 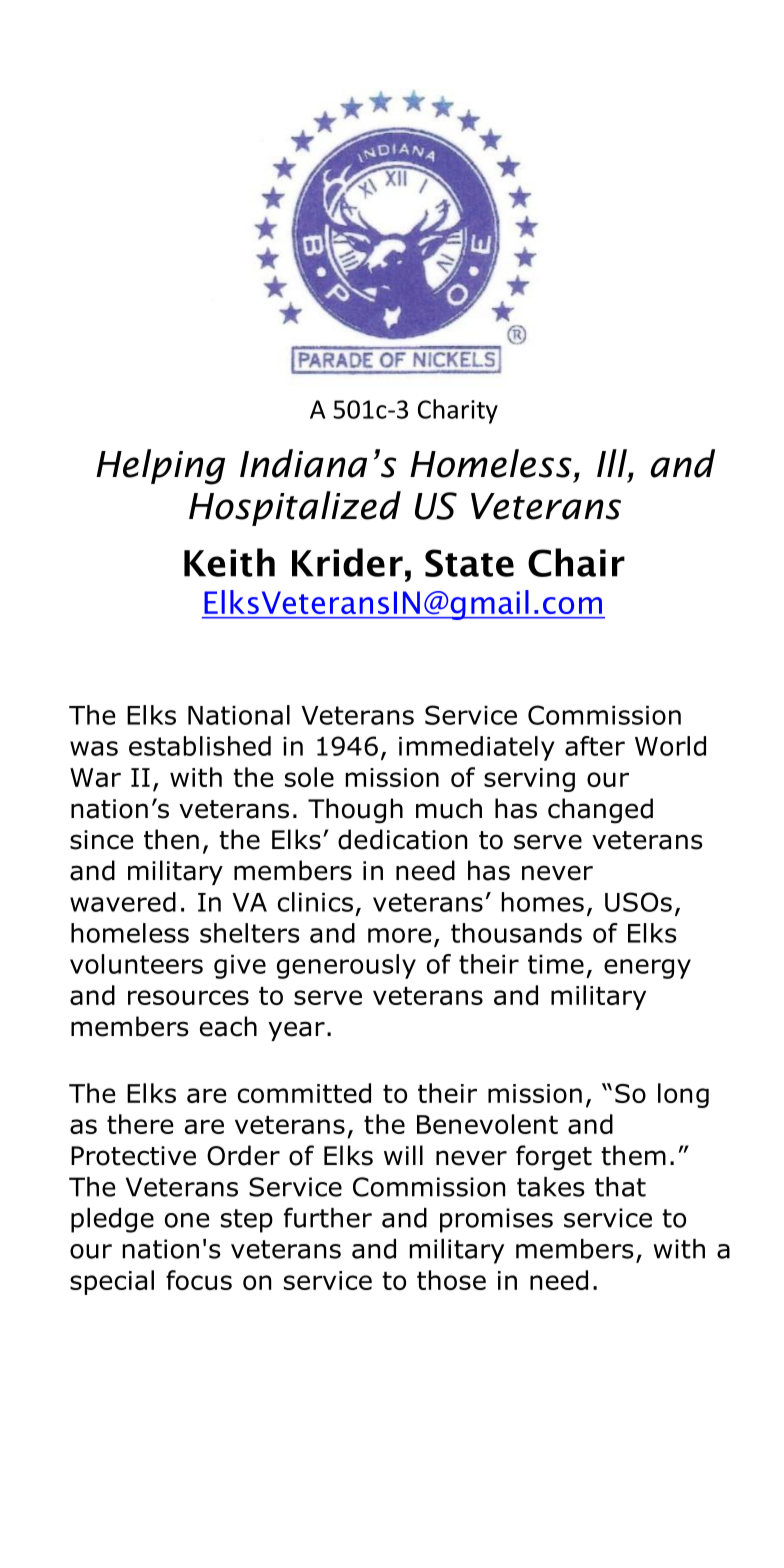 What do you see at coordinates (171, 839) in the page?
I see `then` at bounding box center [171, 839].
